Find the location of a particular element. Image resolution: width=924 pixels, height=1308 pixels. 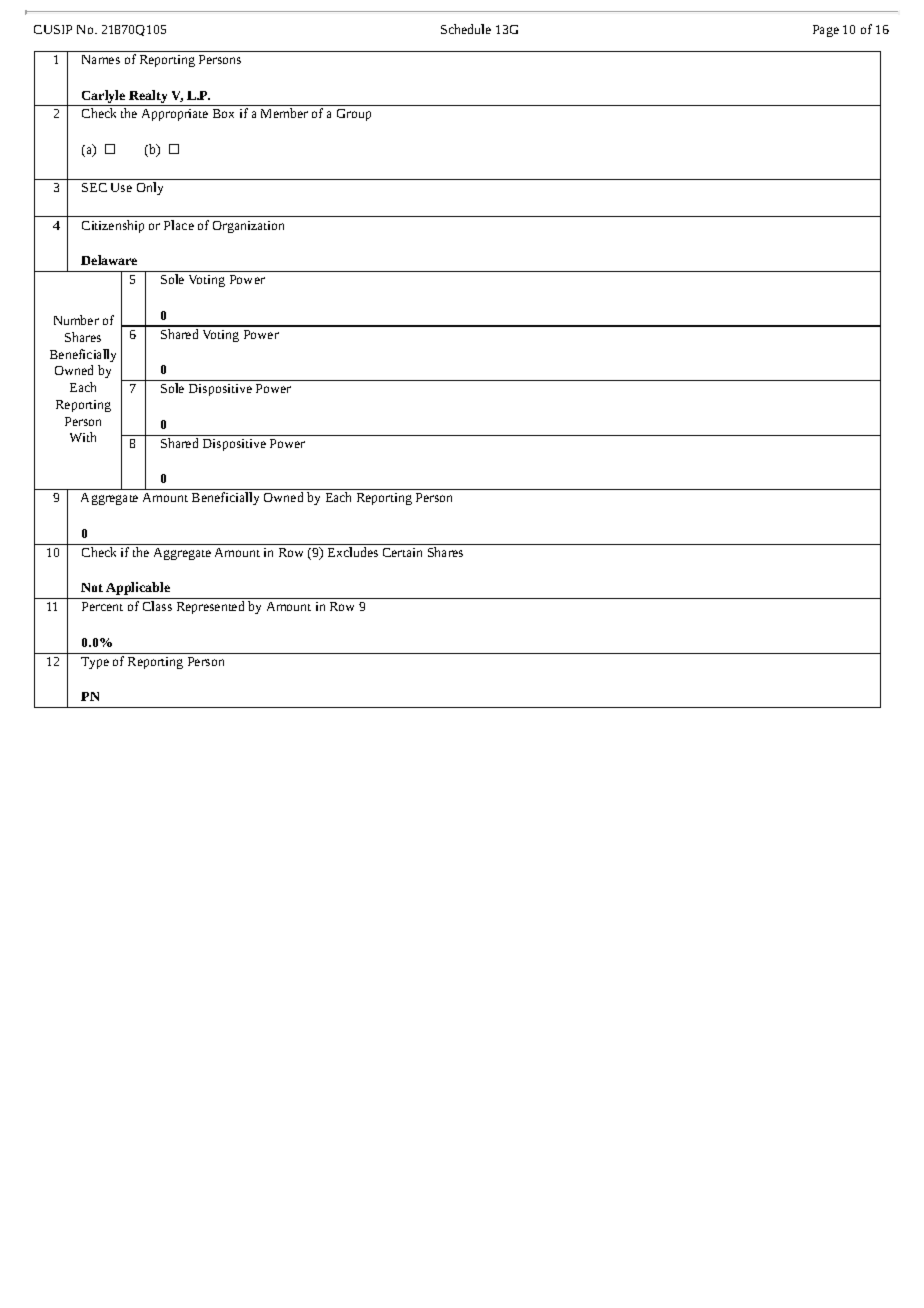

Excludes is located at coordinates (353, 552).
